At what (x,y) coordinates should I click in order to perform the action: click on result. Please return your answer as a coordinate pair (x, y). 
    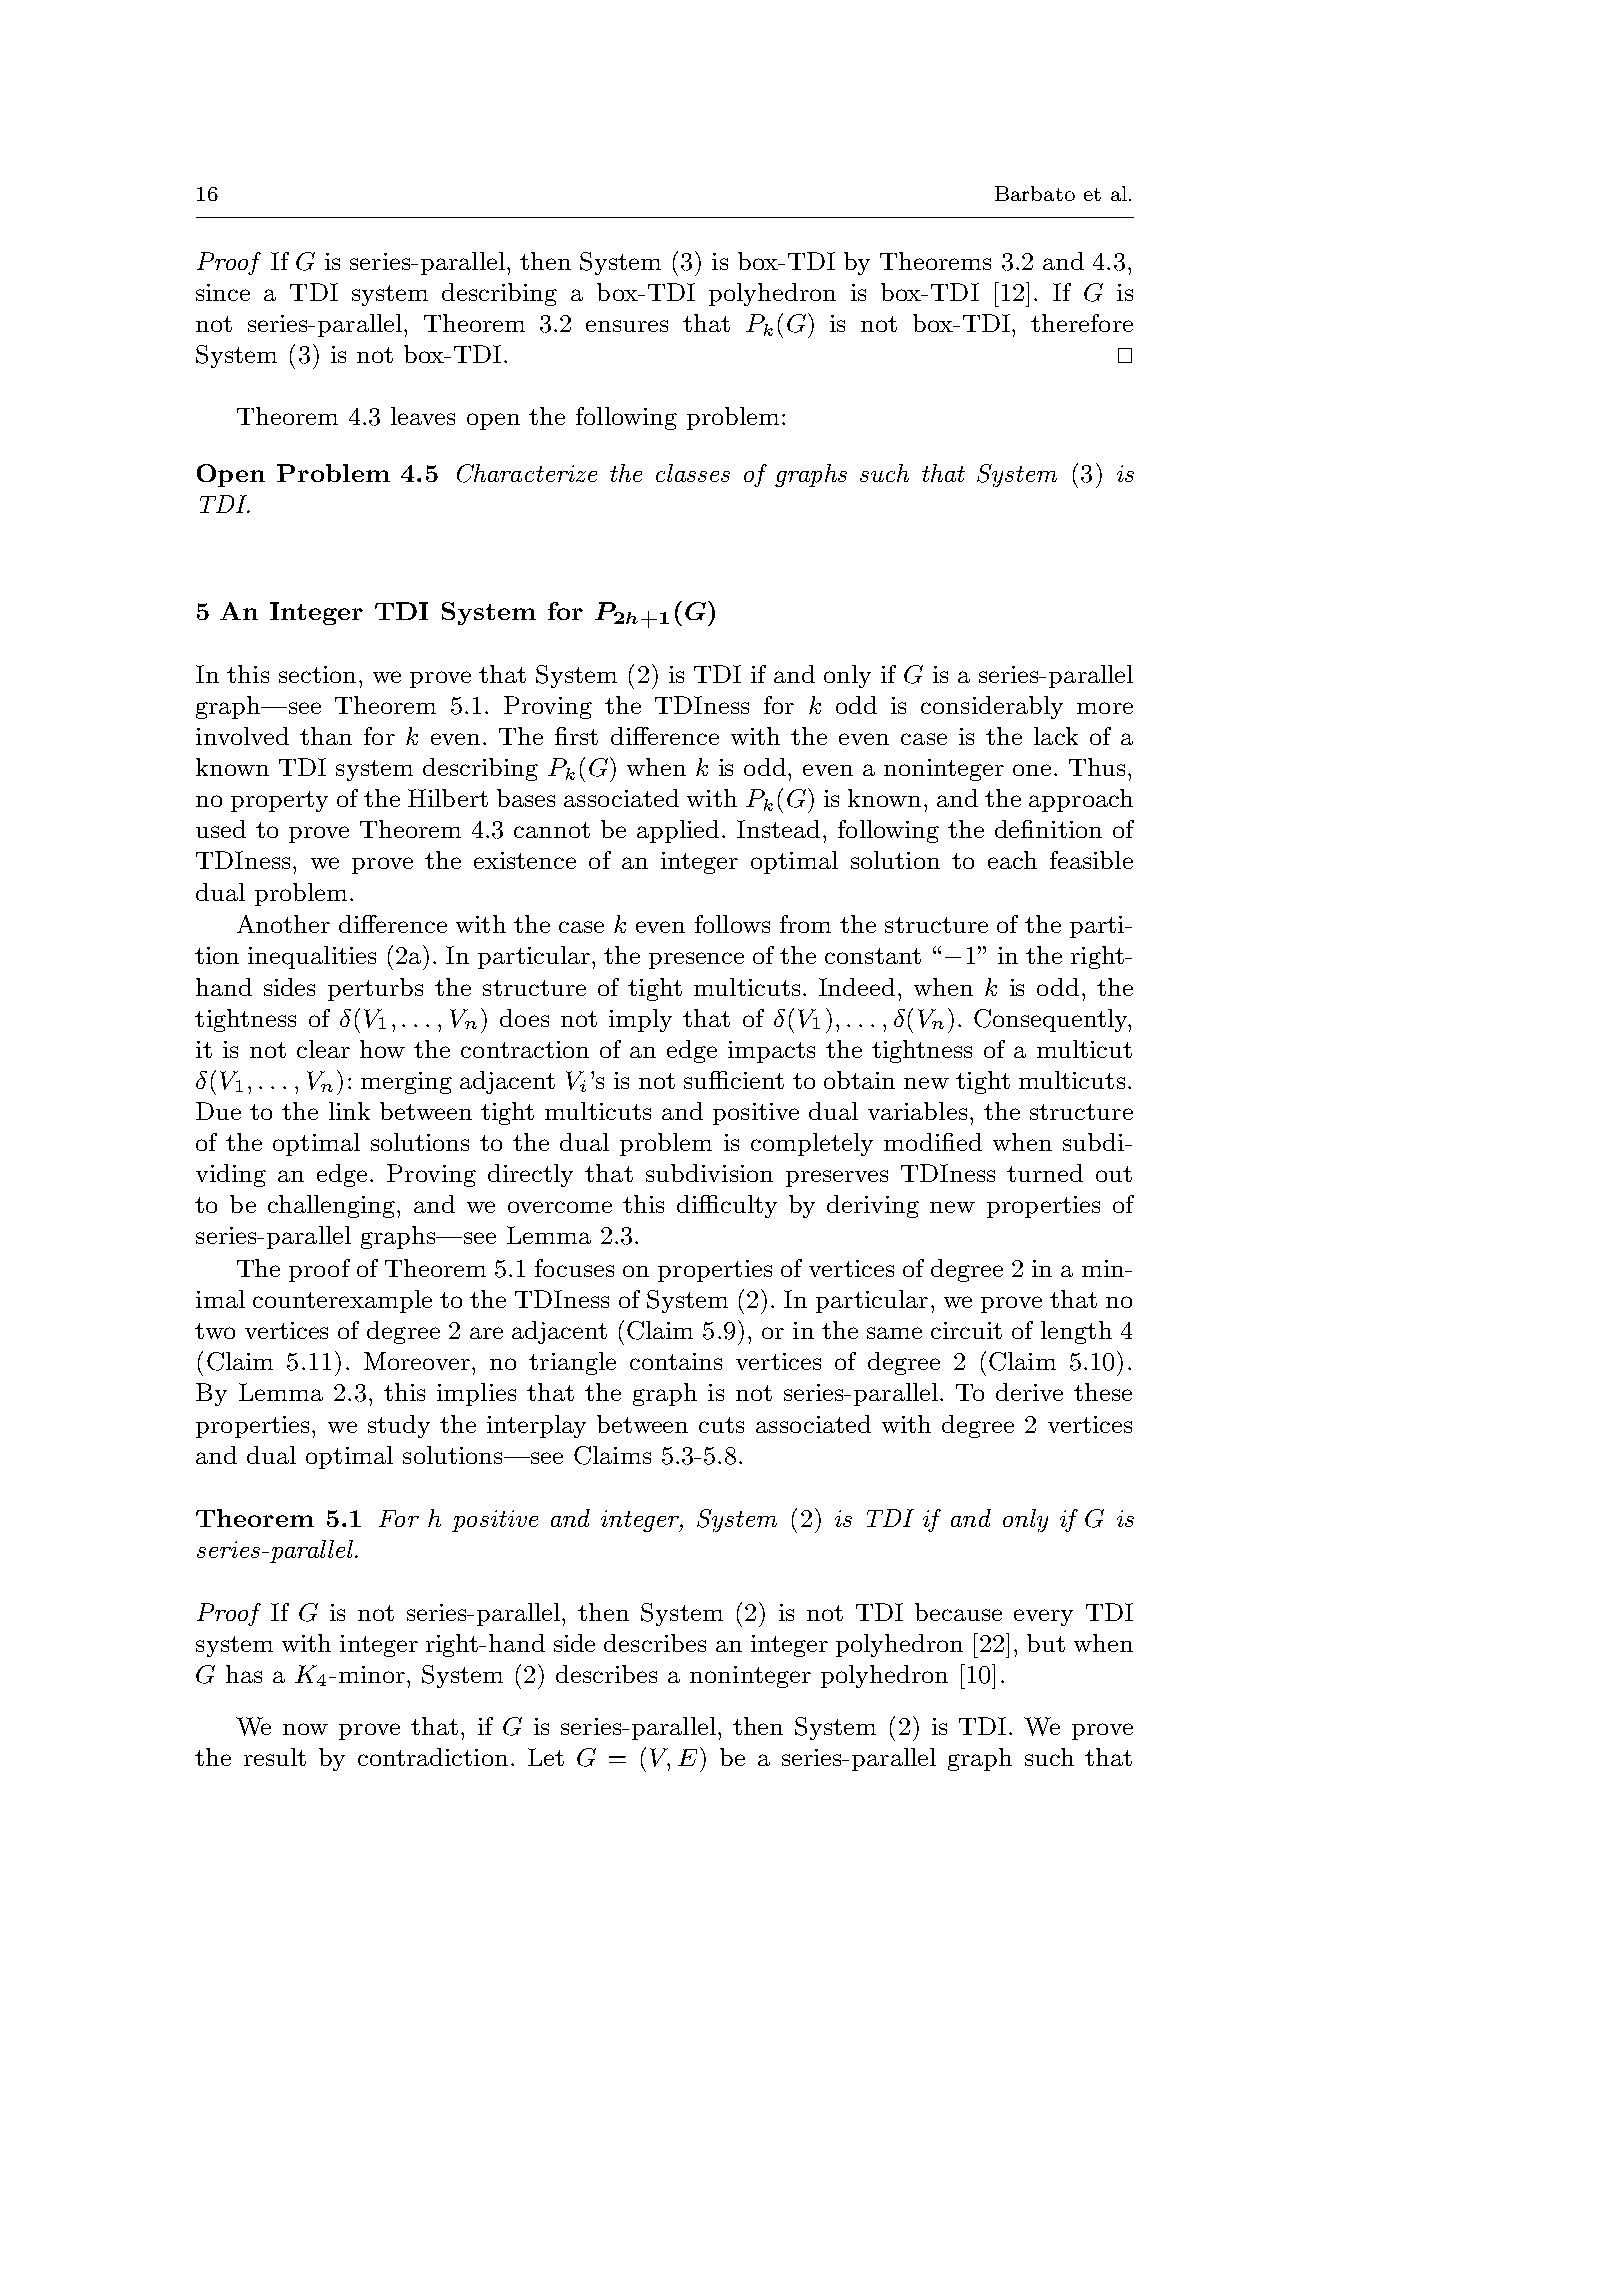
    Looking at the image, I should click on (275, 1757).
